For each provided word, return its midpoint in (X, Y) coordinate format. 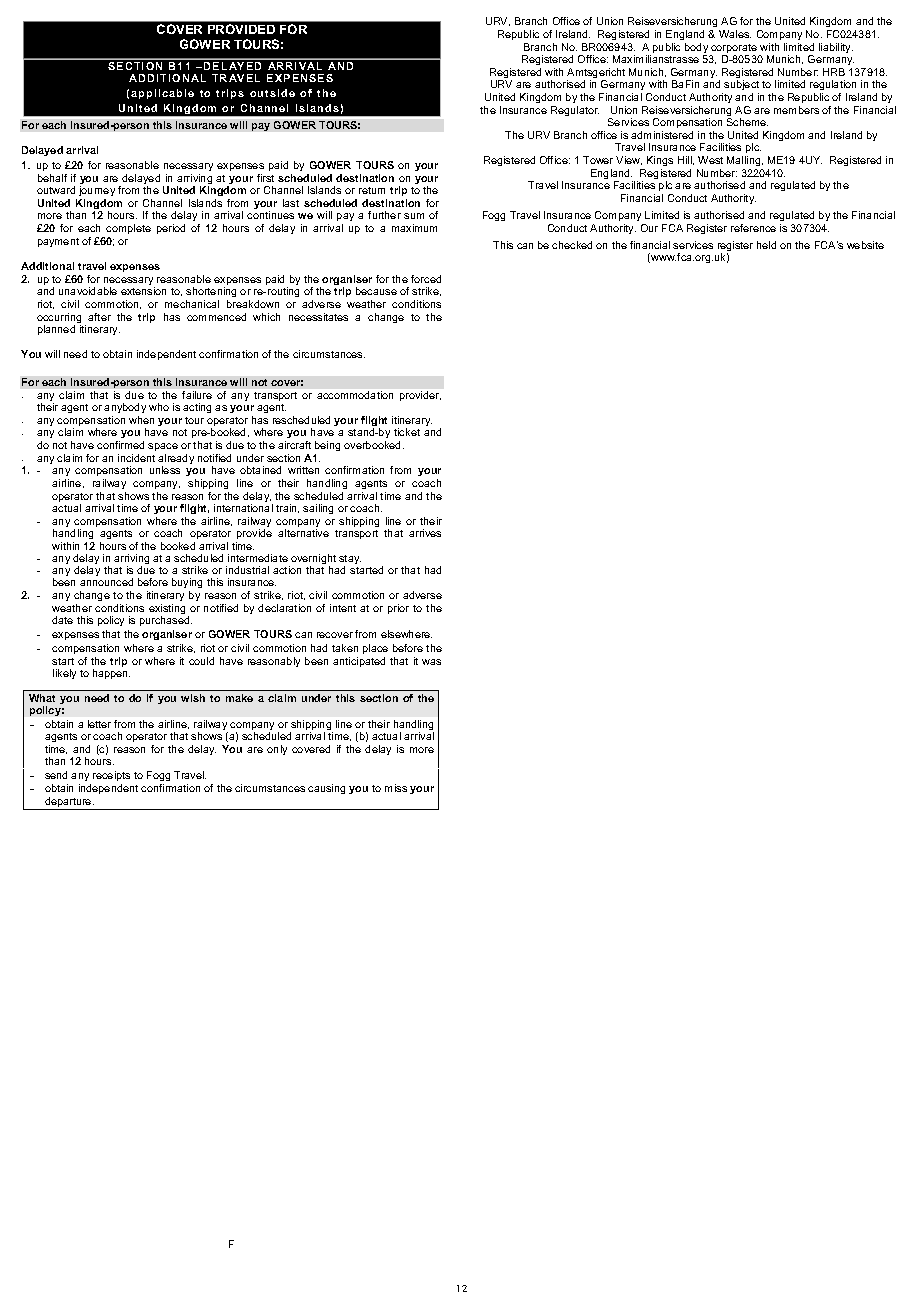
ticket (407, 432)
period (171, 229)
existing (167, 610)
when (141, 420)
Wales (735, 34)
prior (398, 609)
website (865, 245)
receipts (111, 776)
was (431, 662)
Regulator (575, 111)
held (766, 245)
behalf (52, 178)
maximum (414, 228)
